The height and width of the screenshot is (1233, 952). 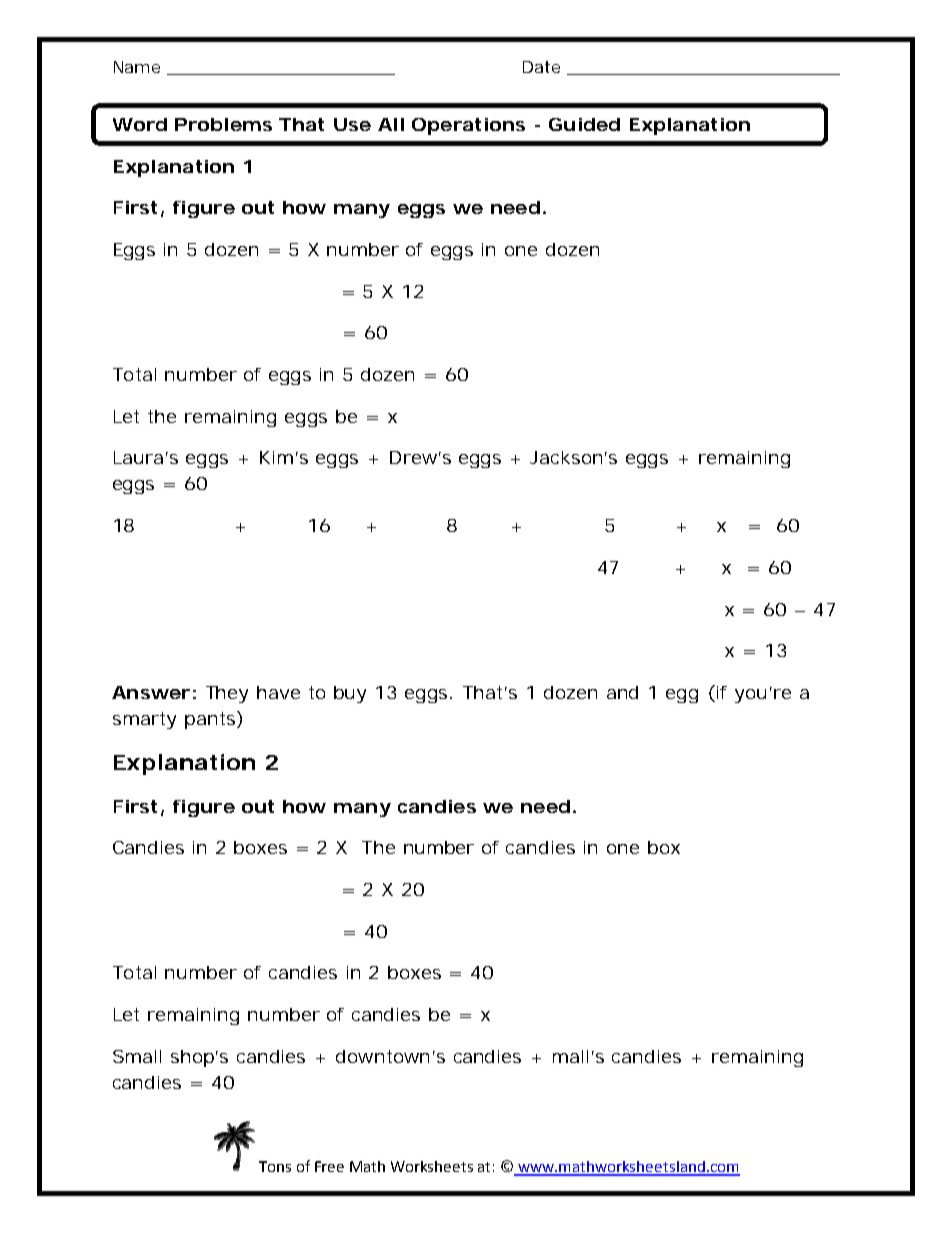 What do you see at coordinates (352, 124) in the screenshot?
I see `Use` at bounding box center [352, 124].
